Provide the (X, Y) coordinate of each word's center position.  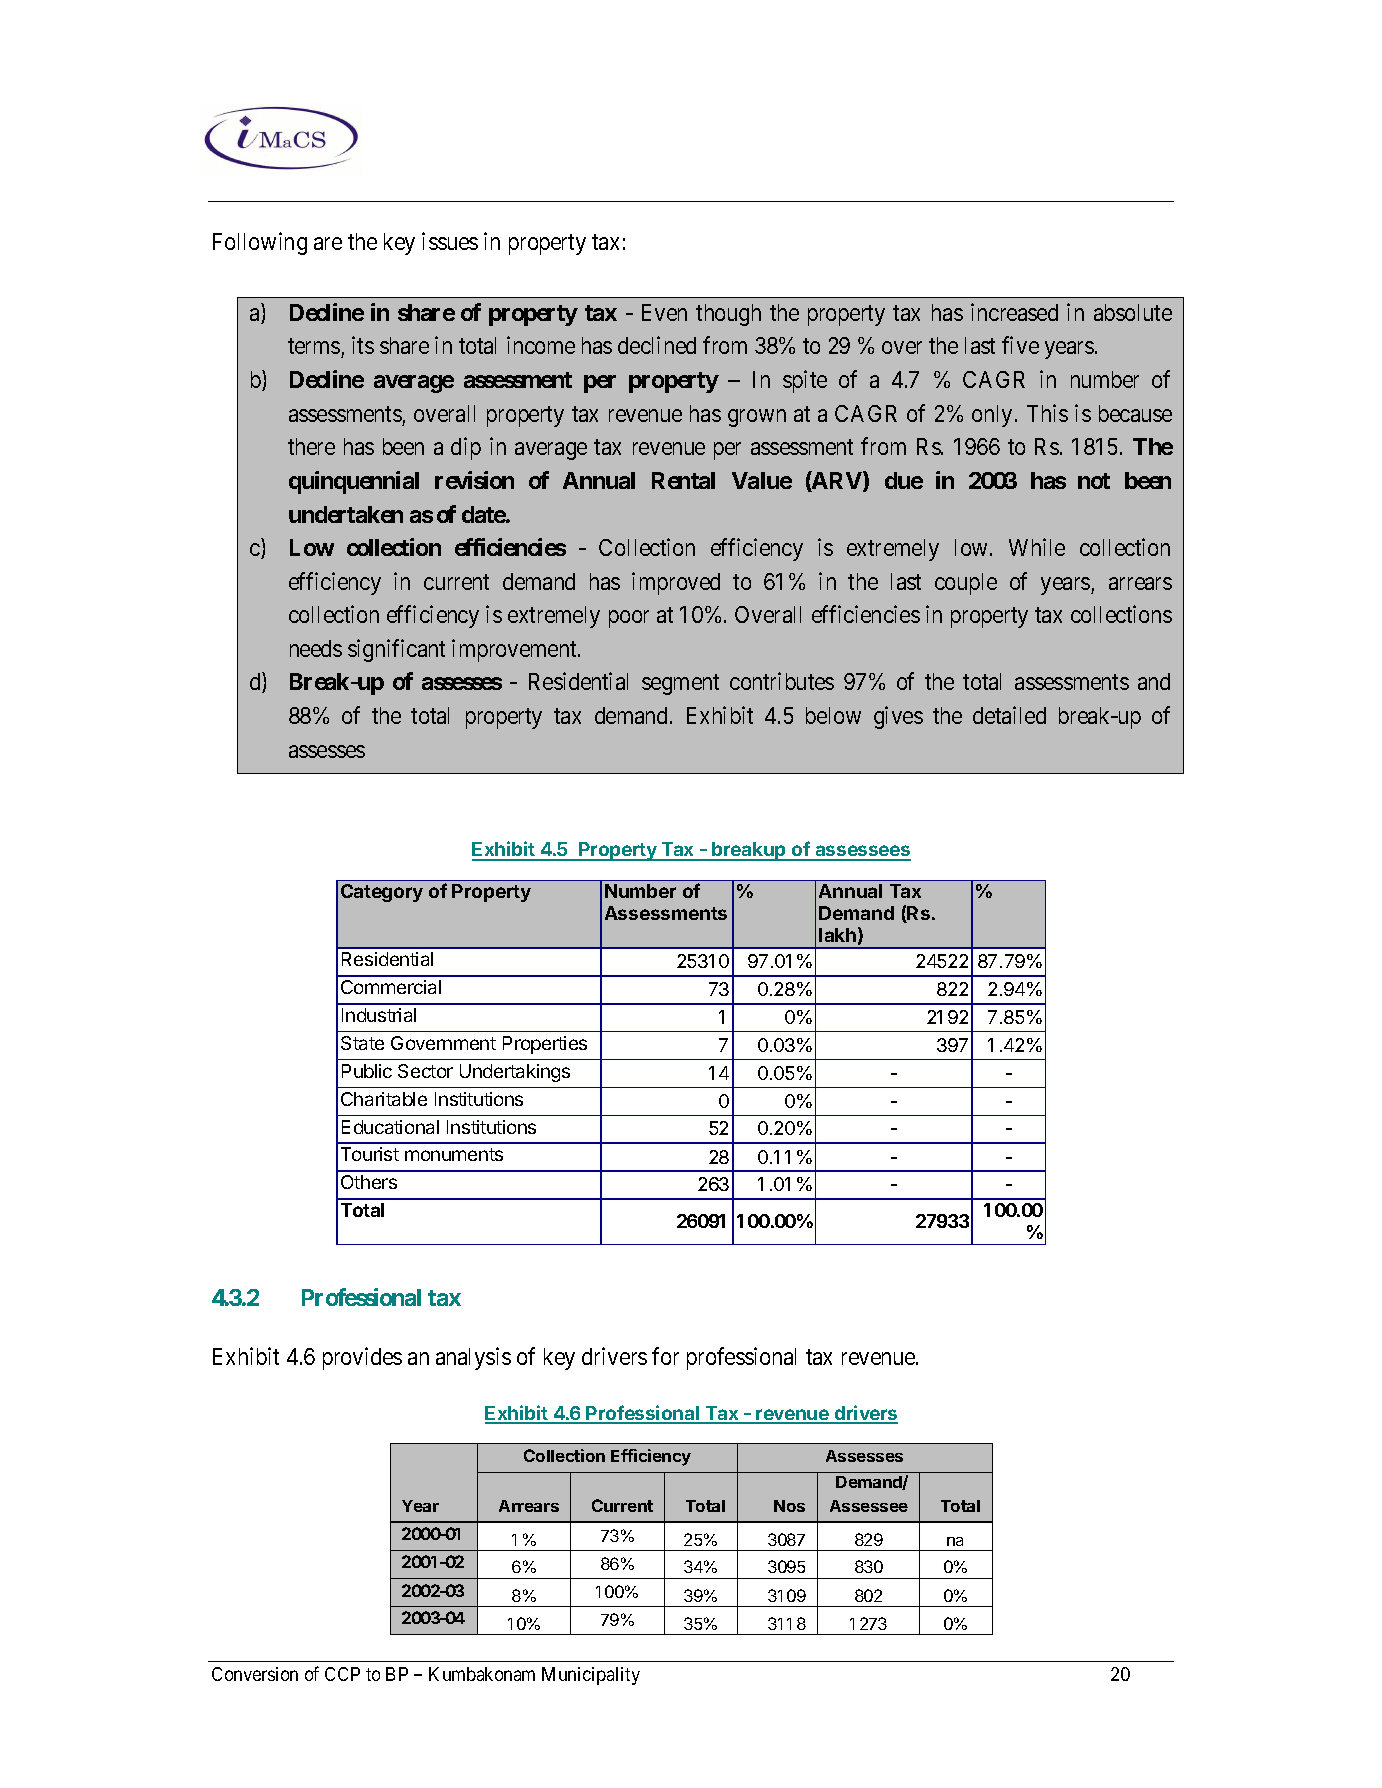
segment (680, 685)
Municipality (591, 1676)
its (363, 345)
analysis (473, 1358)
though (728, 315)
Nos (789, 1506)
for (665, 1356)
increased (1014, 312)
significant (396, 650)
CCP (342, 1674)
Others (369, 1182)
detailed (1009, 715)
